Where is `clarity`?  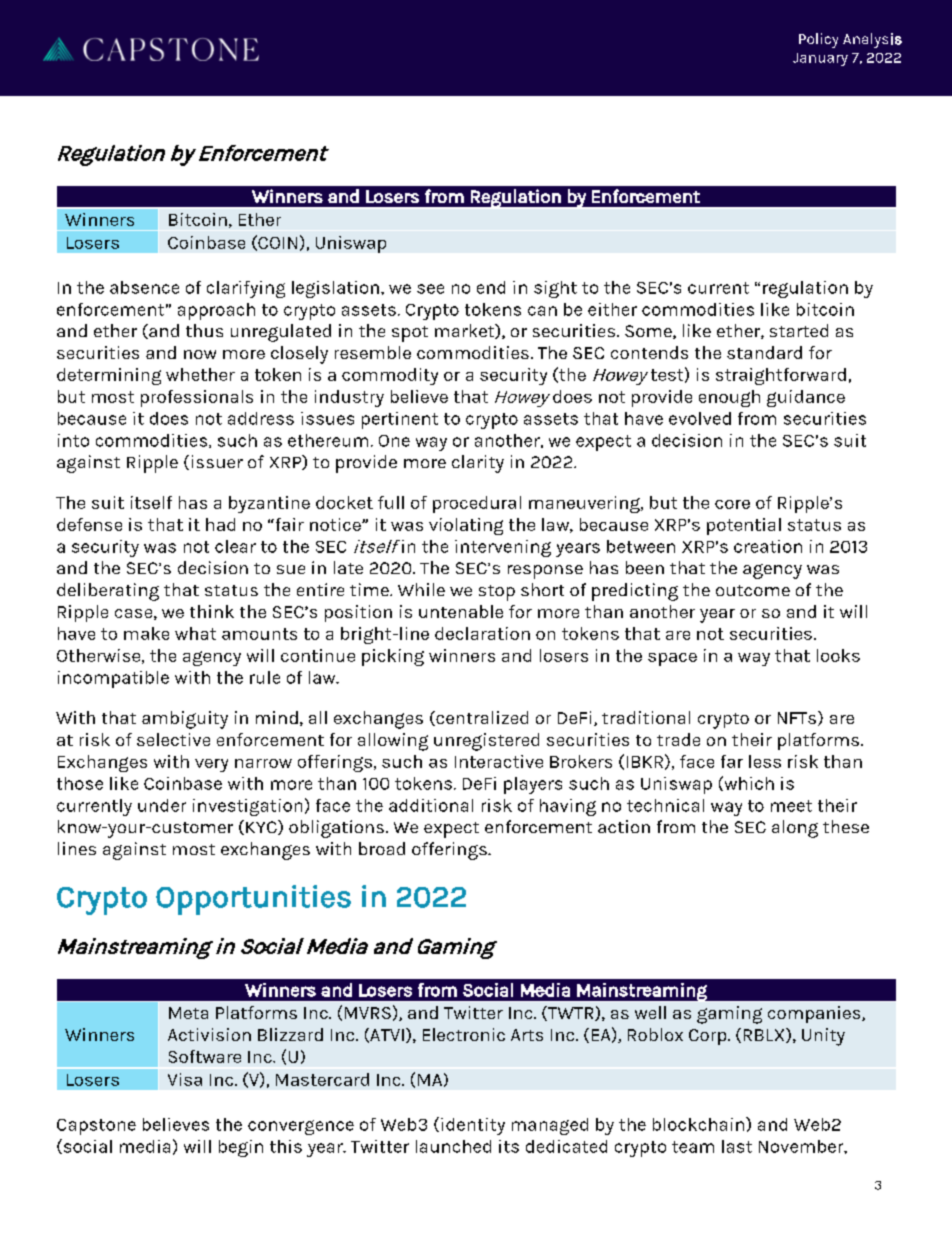 clarity is located at coordinates (478, 464).
